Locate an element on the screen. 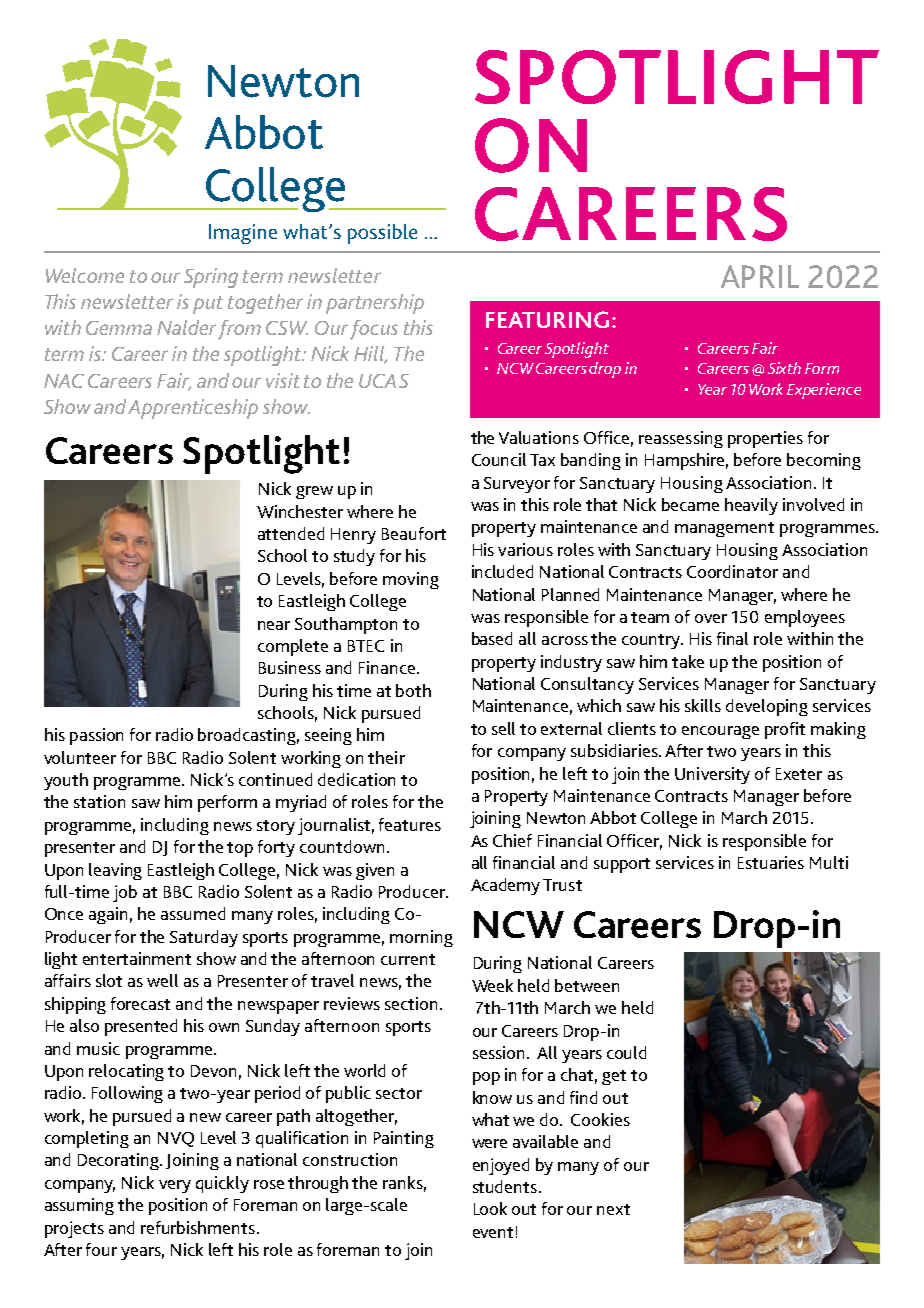 The image size is (924, 1308). put is located at coordinates (208, 305).
